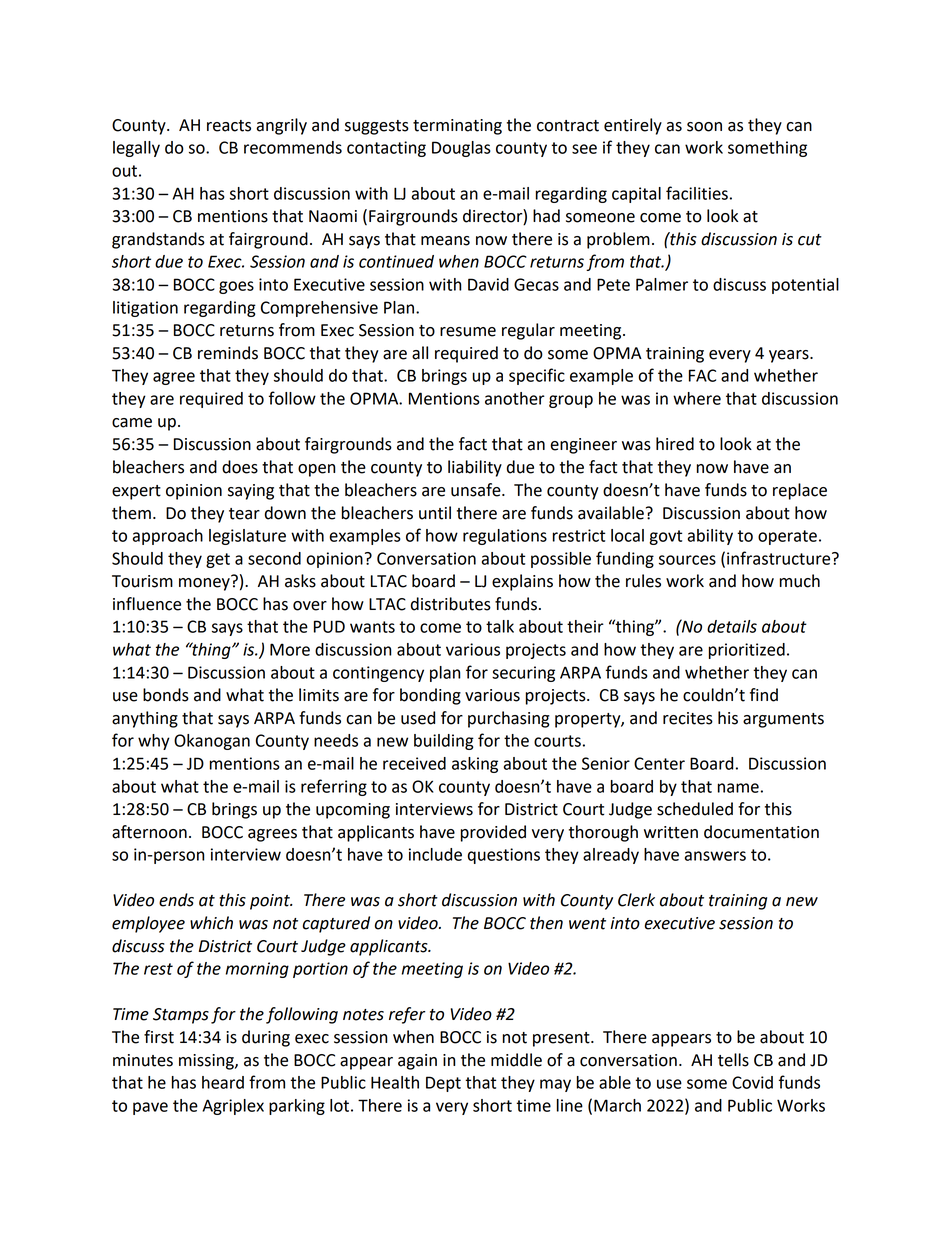 Image resolution: width=952 pixels, height=1233 pixels. I want to click on saying, so click(251, 492).
